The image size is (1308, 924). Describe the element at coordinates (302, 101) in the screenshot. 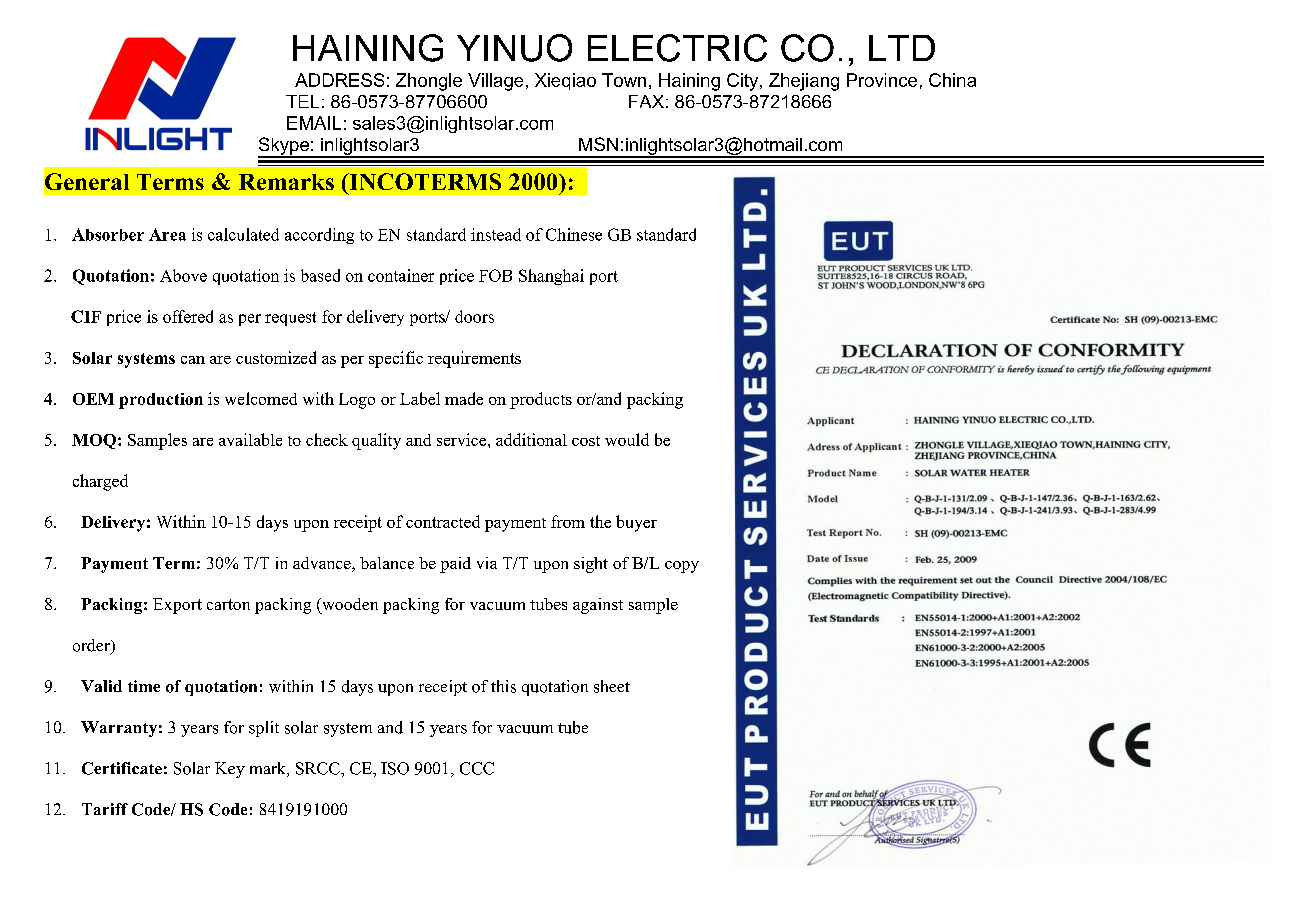

I see `TEL` at that location.
